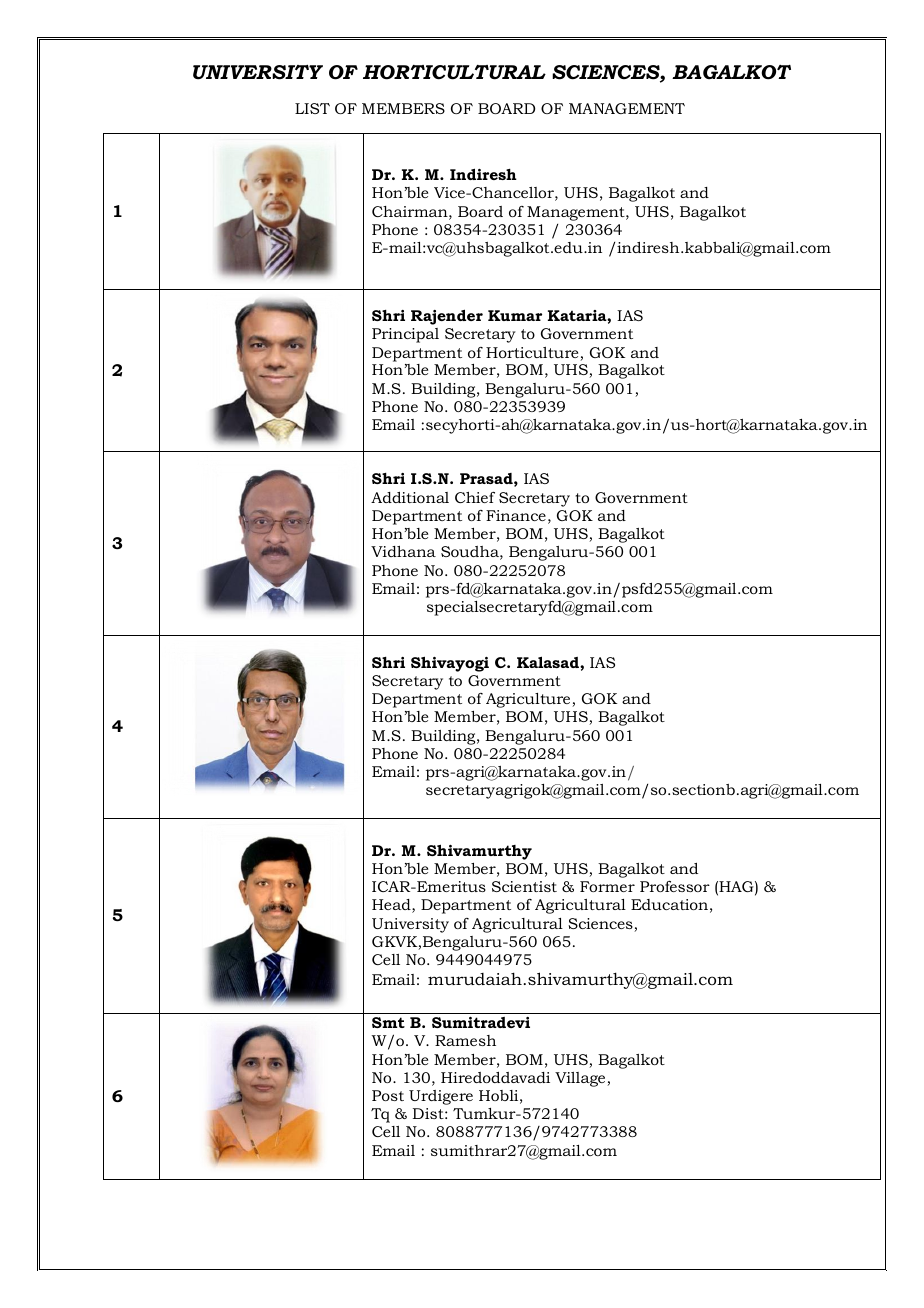 This screenshot has width=924, height=1308. I want to click on Smt, so click(388, 1022).
